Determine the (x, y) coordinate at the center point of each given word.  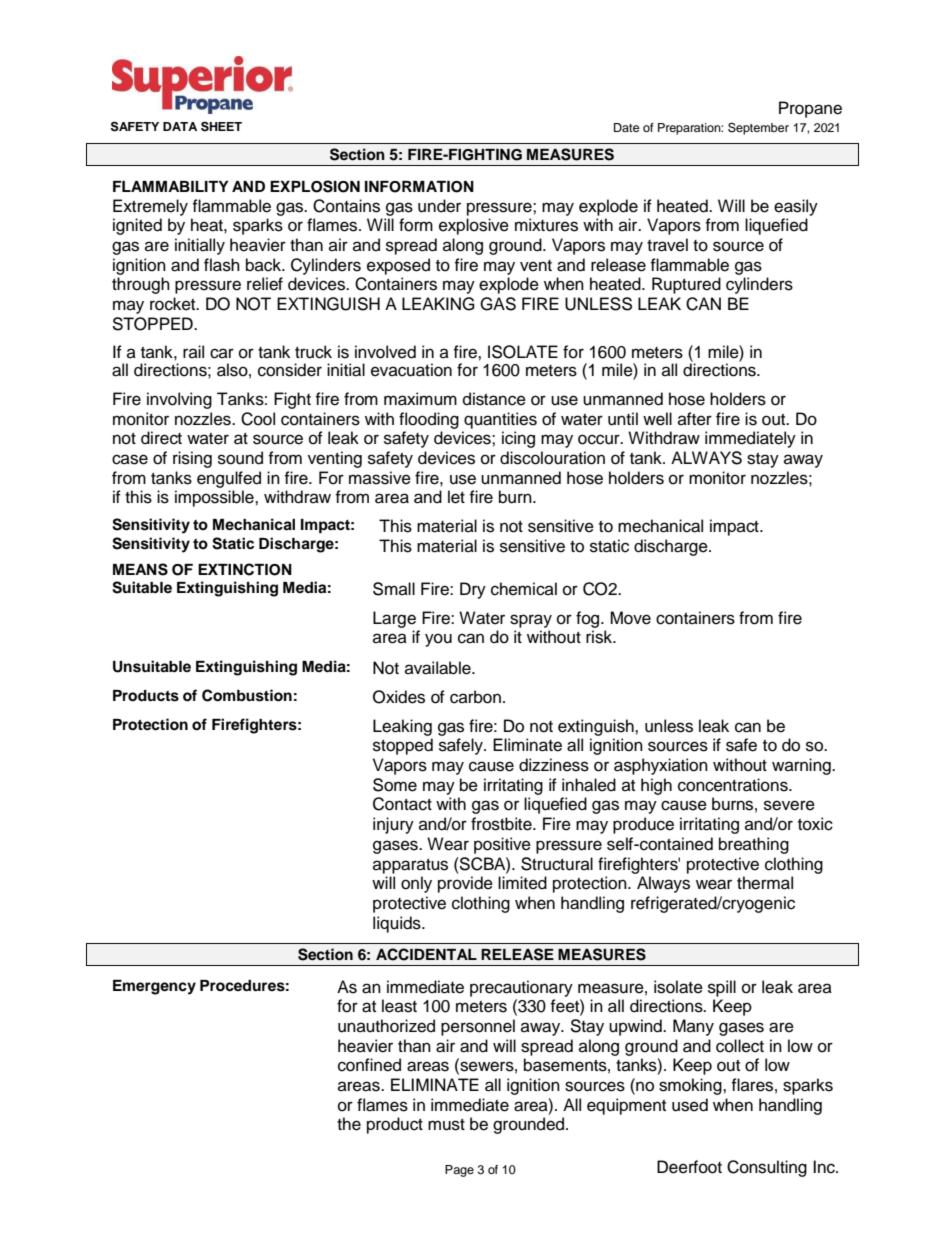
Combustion (247, 695)
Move (630, 618)
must (446, 1125)
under (439, 206)
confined (369, 1065)
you (438, 640)
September (758, 128)
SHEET (221, 126)
